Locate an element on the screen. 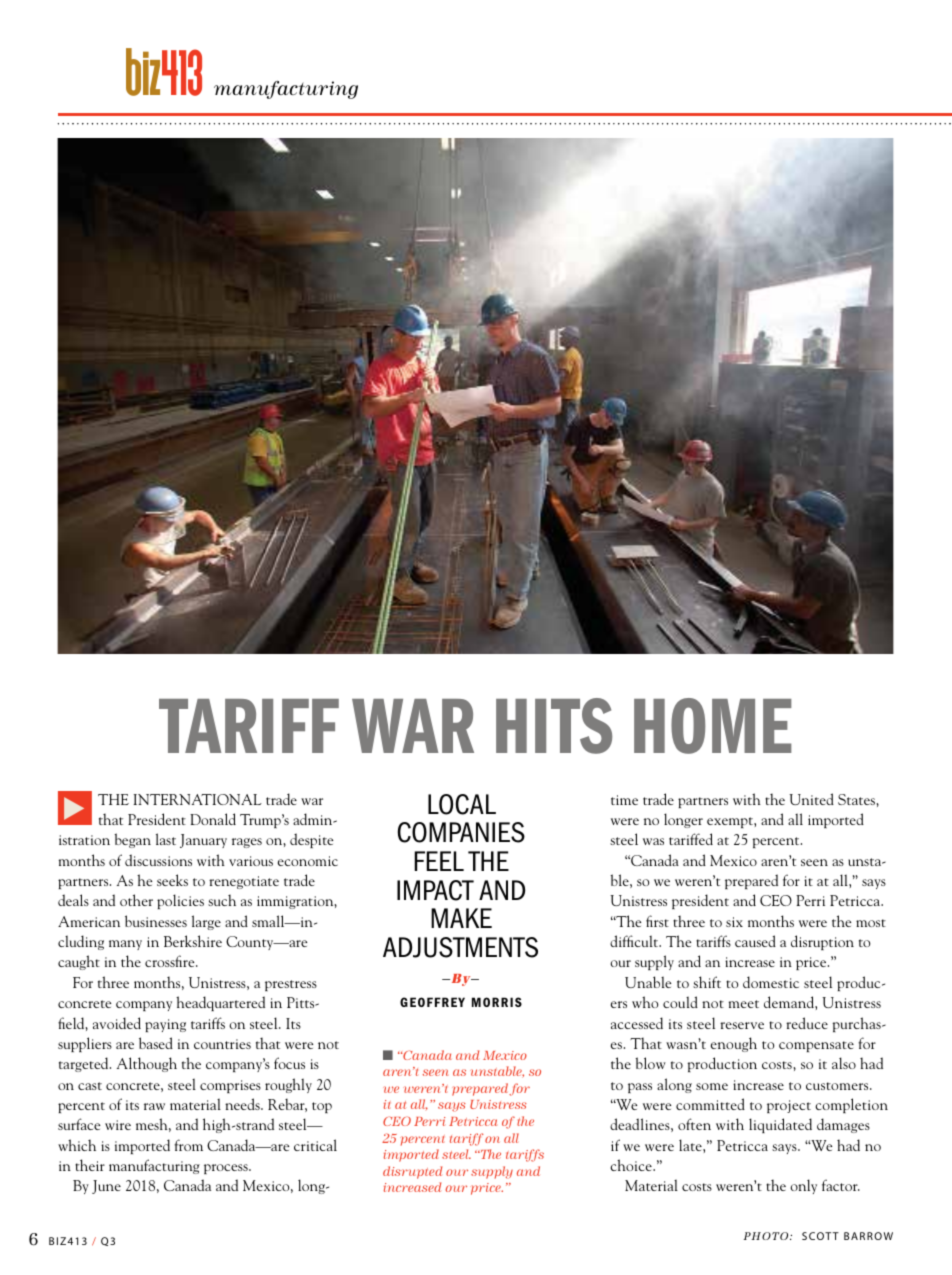 The height and width of the screenshot is (1275, 952). crossfire is located at coordinates (171, 961).
